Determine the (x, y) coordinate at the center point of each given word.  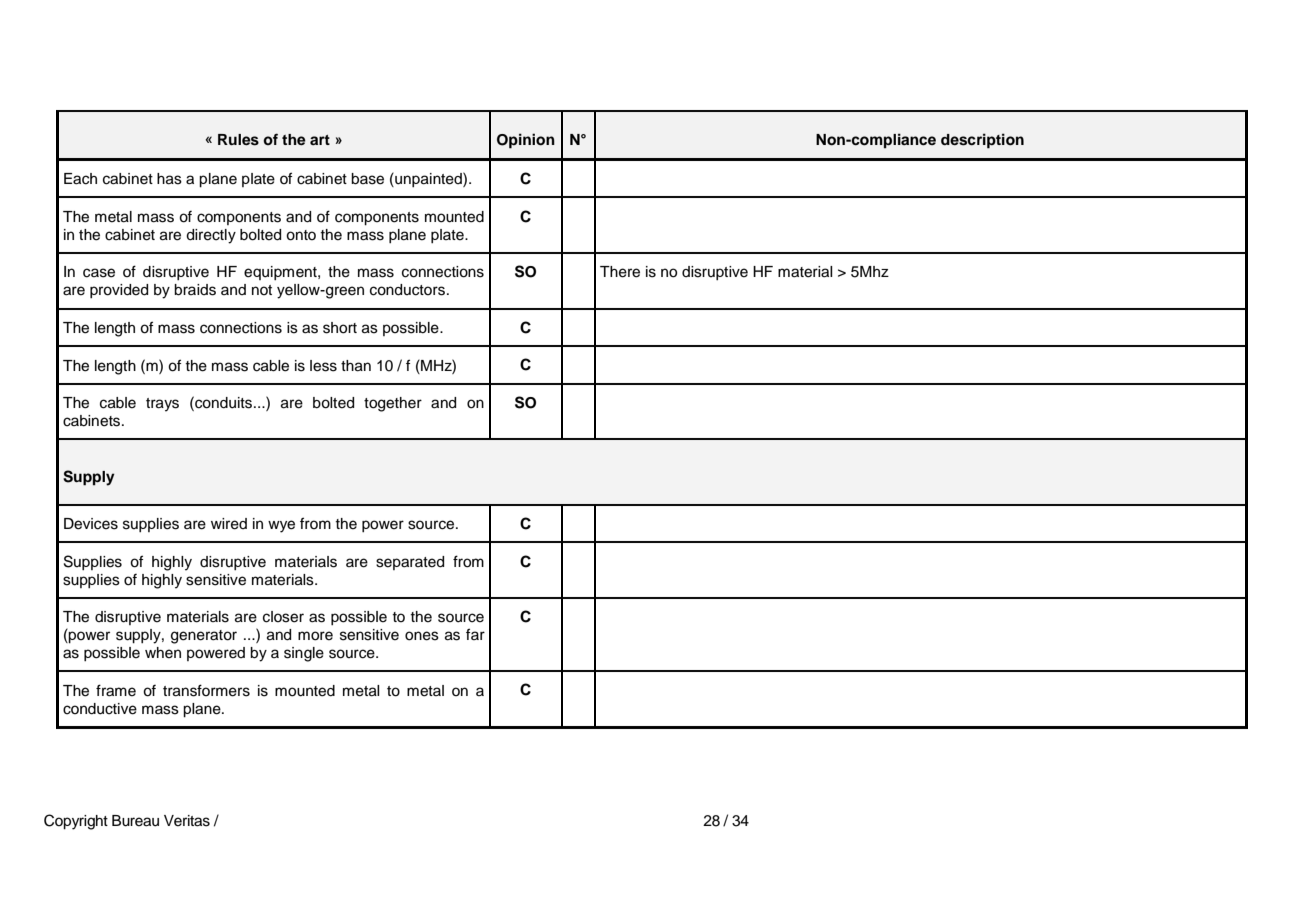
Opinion (526, 141)
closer (283, 617)
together (393, 404)
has (169, 179)
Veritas (187, 821)
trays (162, 405)
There (620, 272)
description (982, 141)
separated (410, 563)
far (475, 634)
